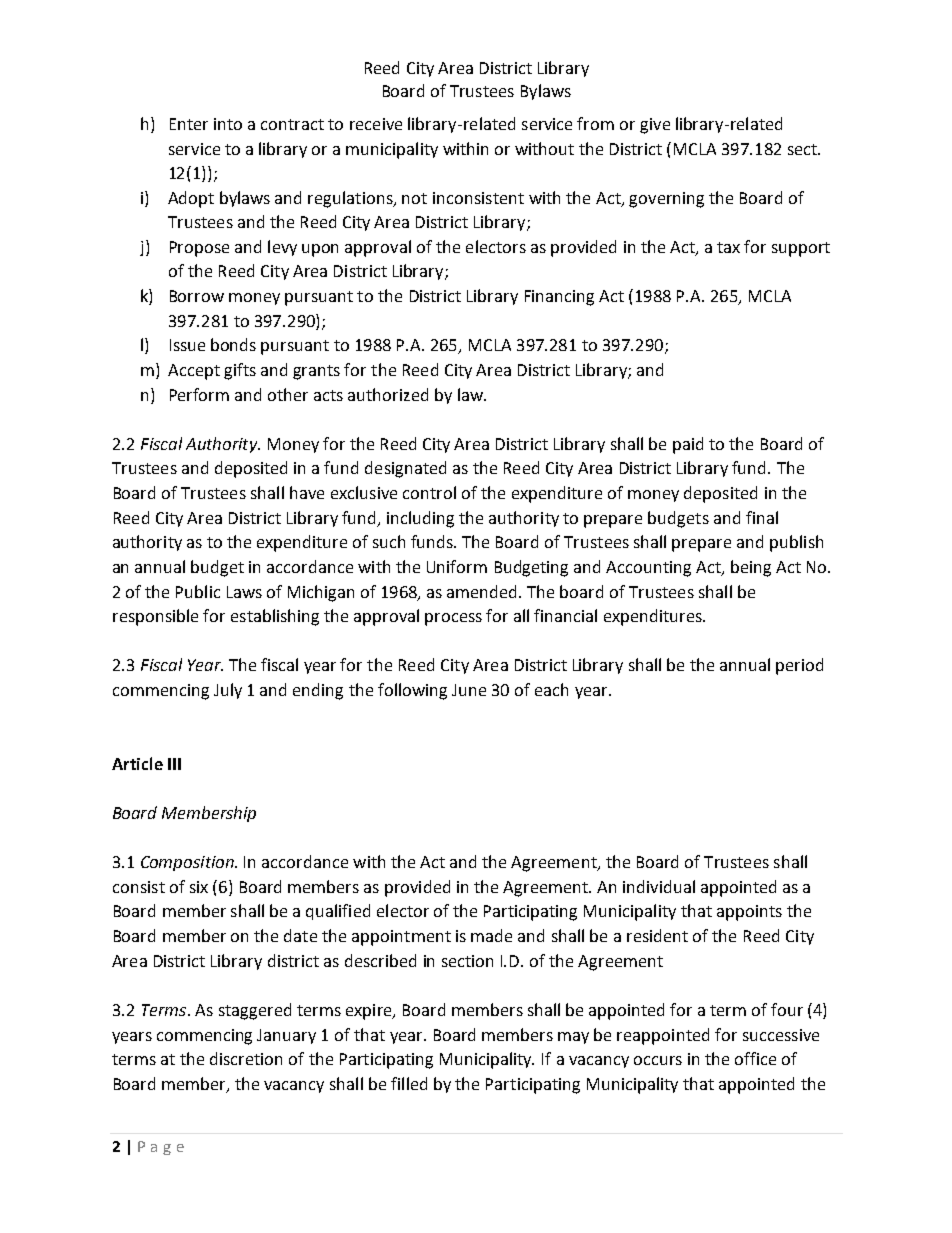 The width and height of the document is (952, 1233). Describe the element at coordinates (198, 591) in the document. I see `Public` at that location.
